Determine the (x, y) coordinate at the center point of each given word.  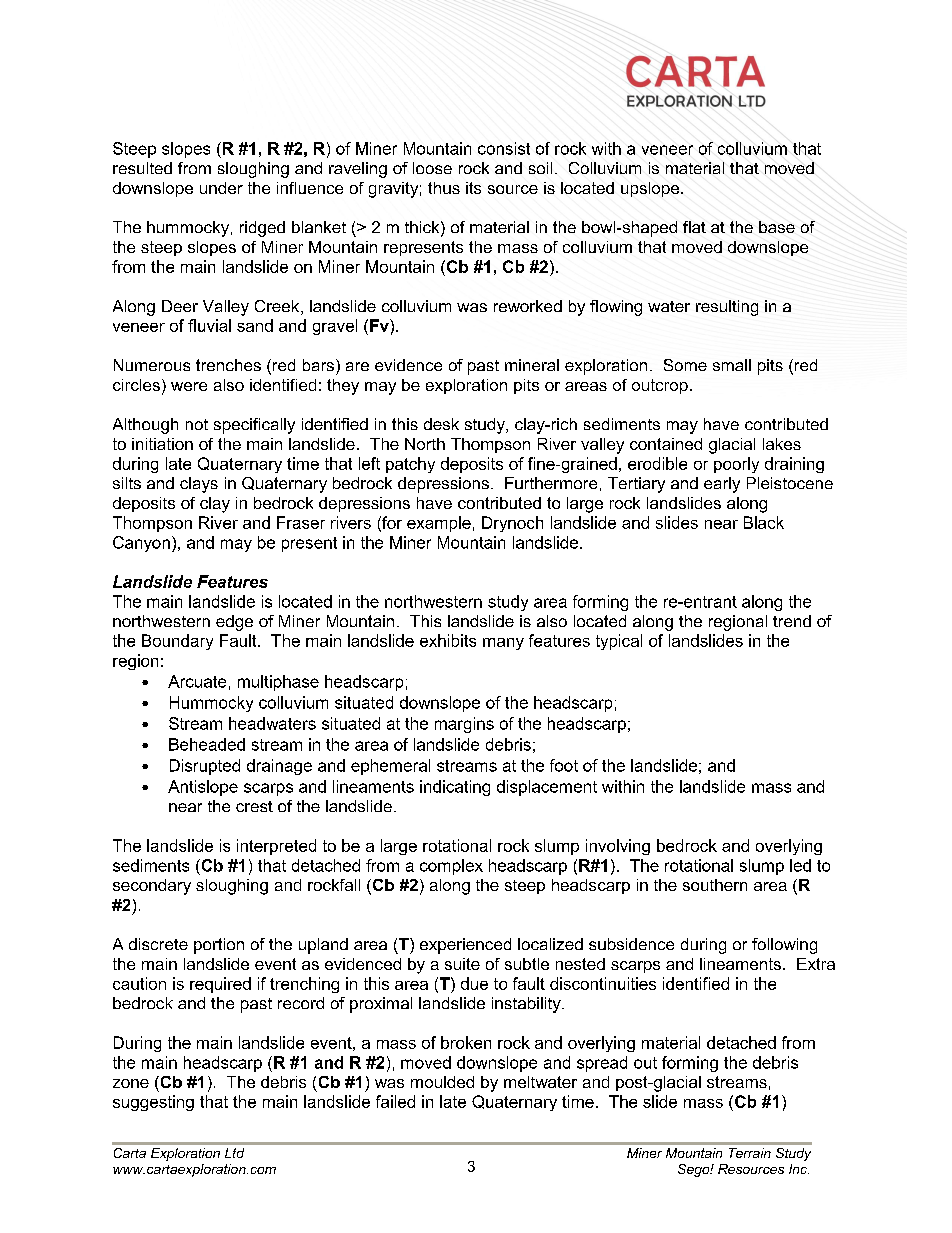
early (722, 485)
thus (444, 188)
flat (694, 227)
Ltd (234, 1153)
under (221, 188)
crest (254, 806)
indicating (455, 788)
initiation (162, 444)
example (439, 524)
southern (715, 885)
